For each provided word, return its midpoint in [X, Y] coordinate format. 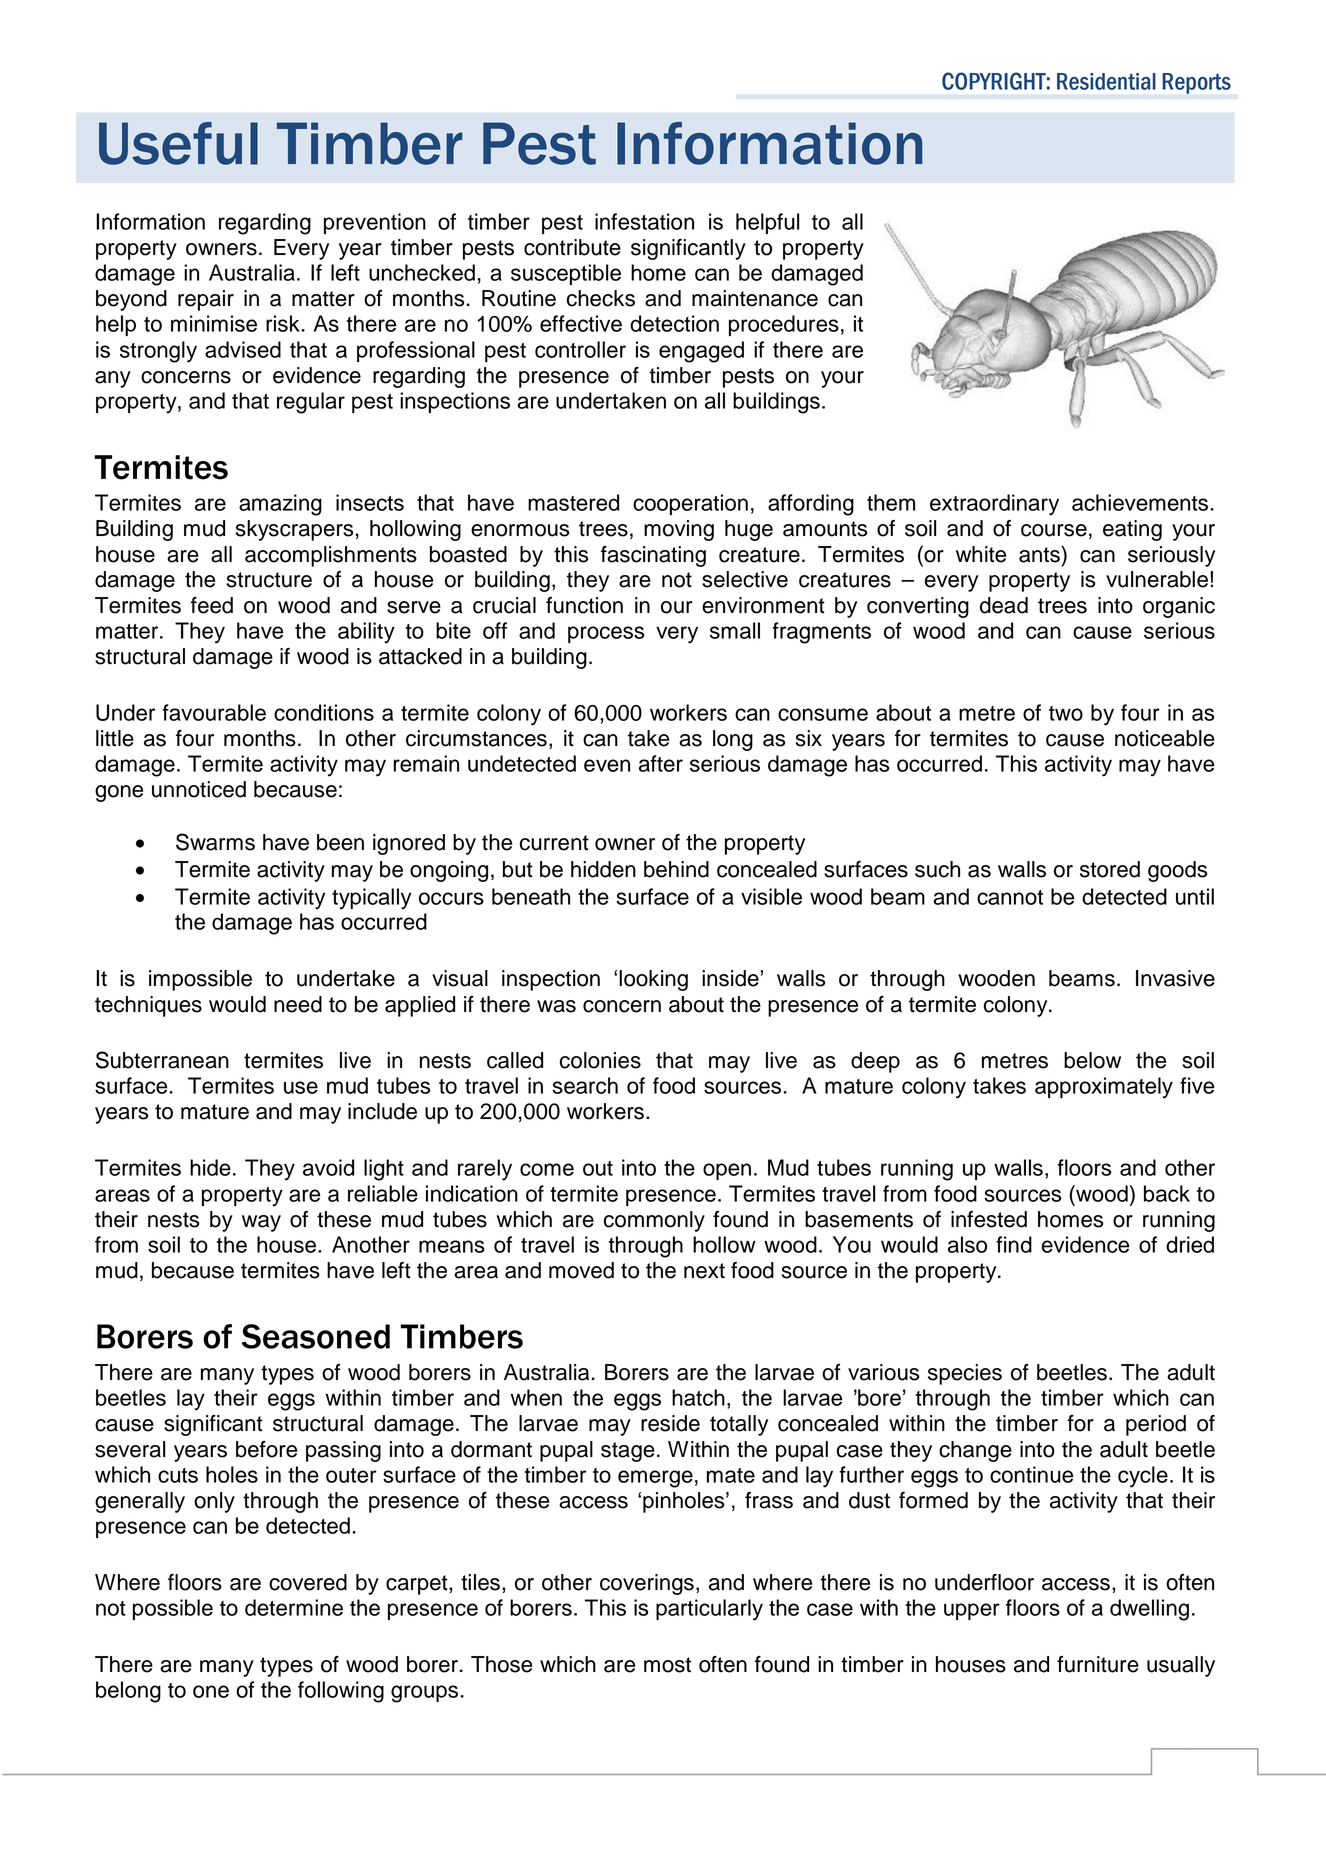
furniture [1098, 1664]
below [1092, 1060]
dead [1004, 605]
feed [212, 605]
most [667, 1665]
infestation [644, 221]
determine [294, 1607]
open [727, 1171]
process [606, 634]
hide [210, 1167]
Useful [178, 143]
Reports [1197, 83]
